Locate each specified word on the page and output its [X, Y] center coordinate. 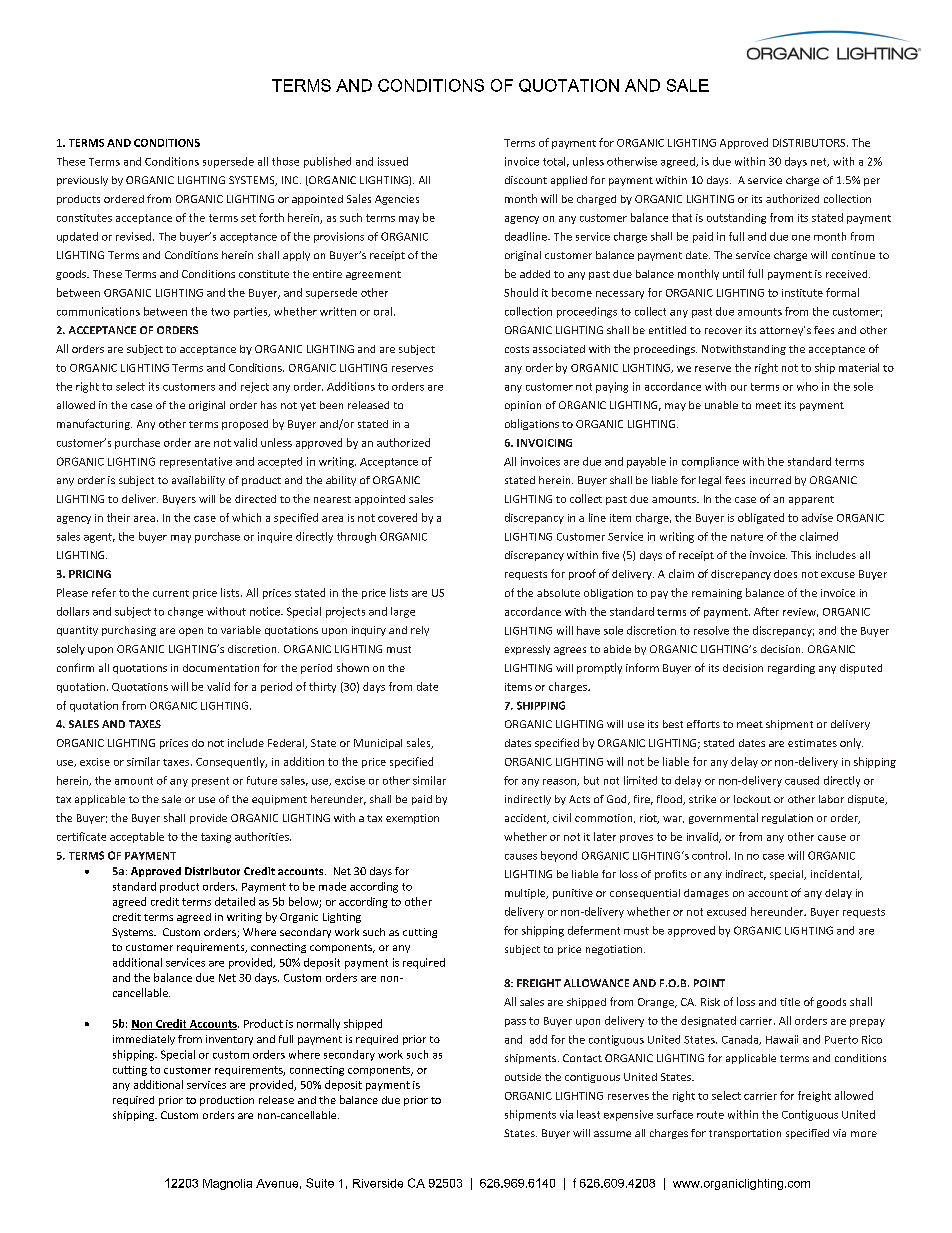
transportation [745, 1134]
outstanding [736, 218]
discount [526, 180]
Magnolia [227, 1184]
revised [135, 236]
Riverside [378, 1183]
